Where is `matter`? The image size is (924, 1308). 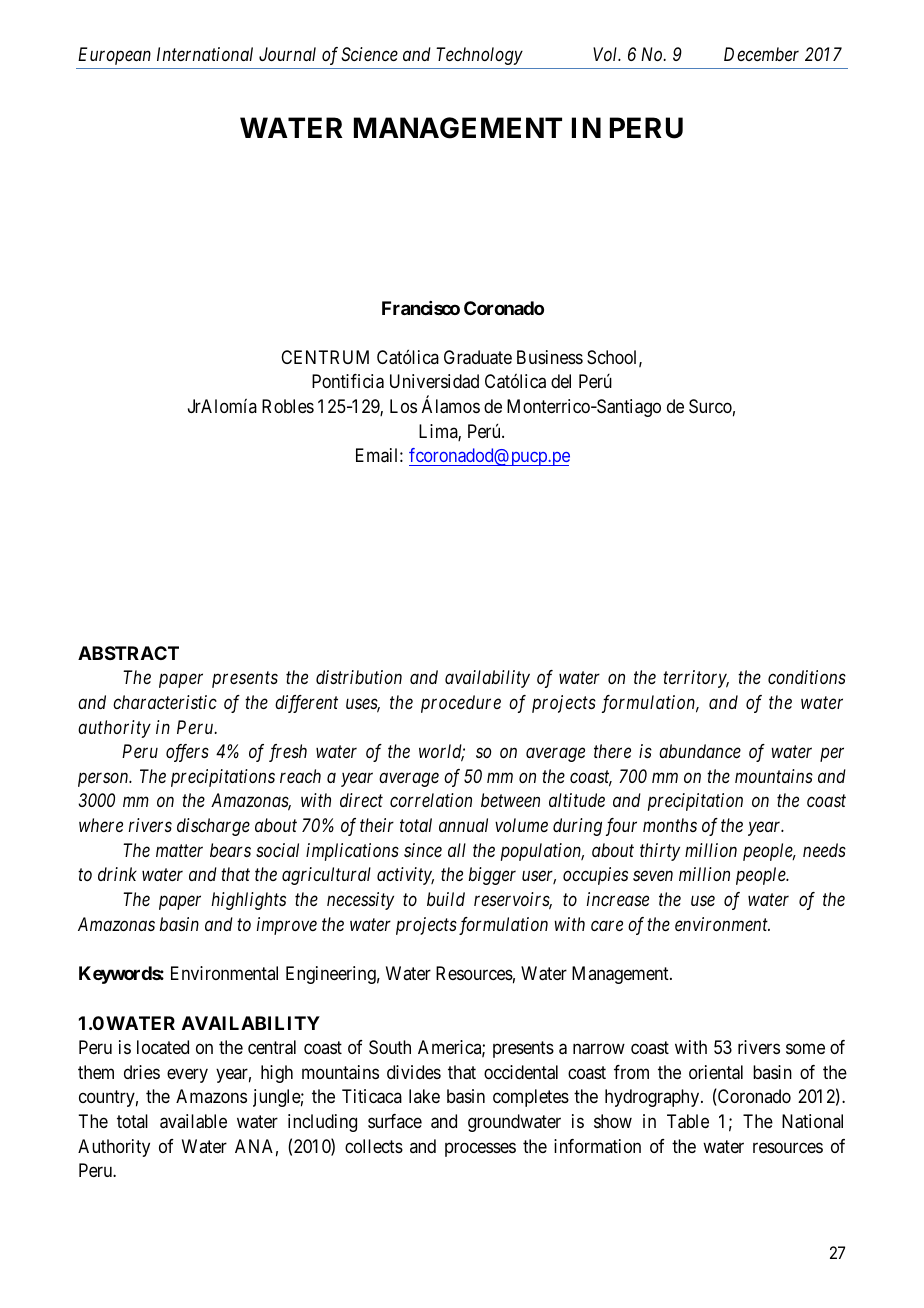
matter is located at coordinates (179, 851).
